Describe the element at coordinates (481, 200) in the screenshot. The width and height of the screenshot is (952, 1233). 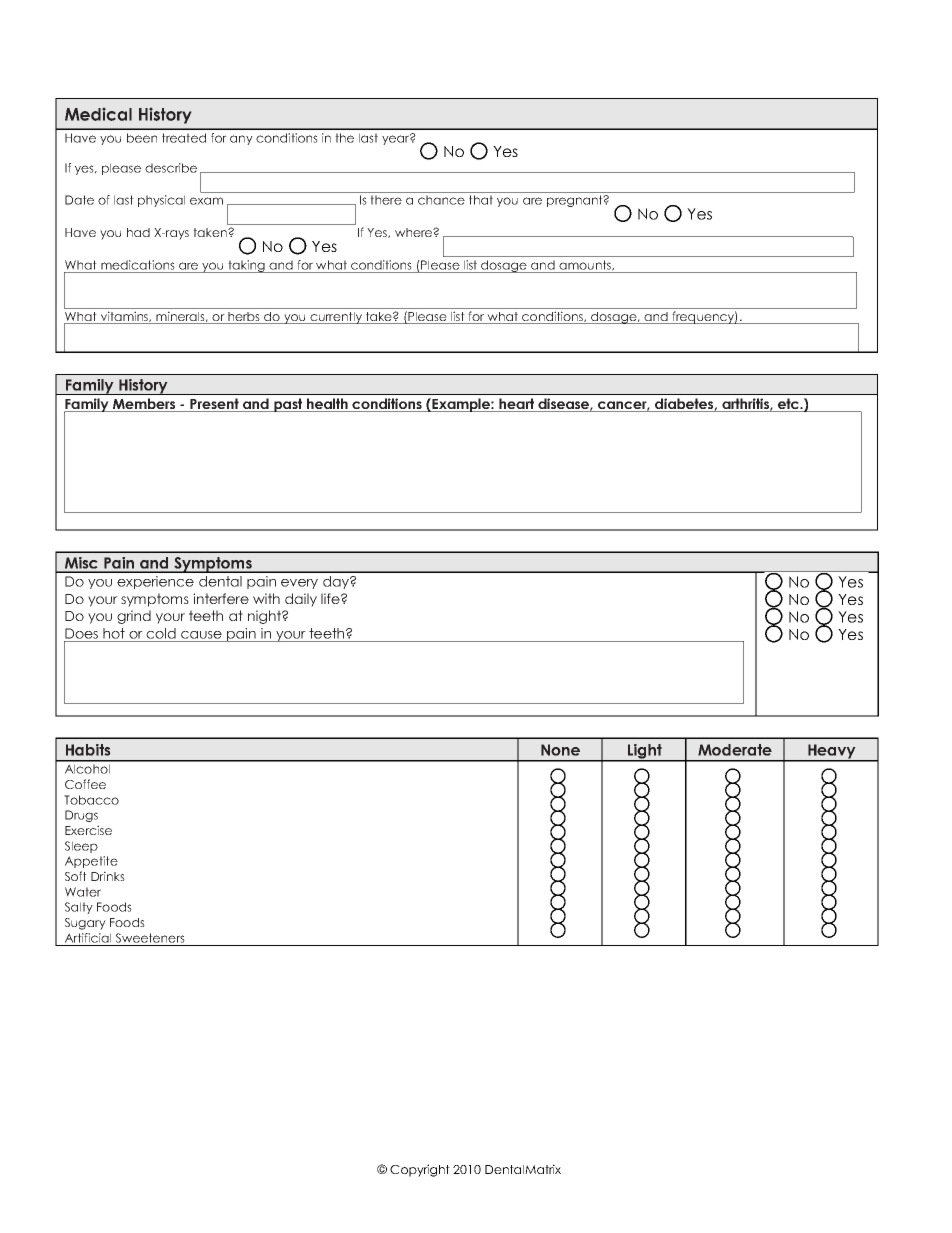
I see `that` at that location.
